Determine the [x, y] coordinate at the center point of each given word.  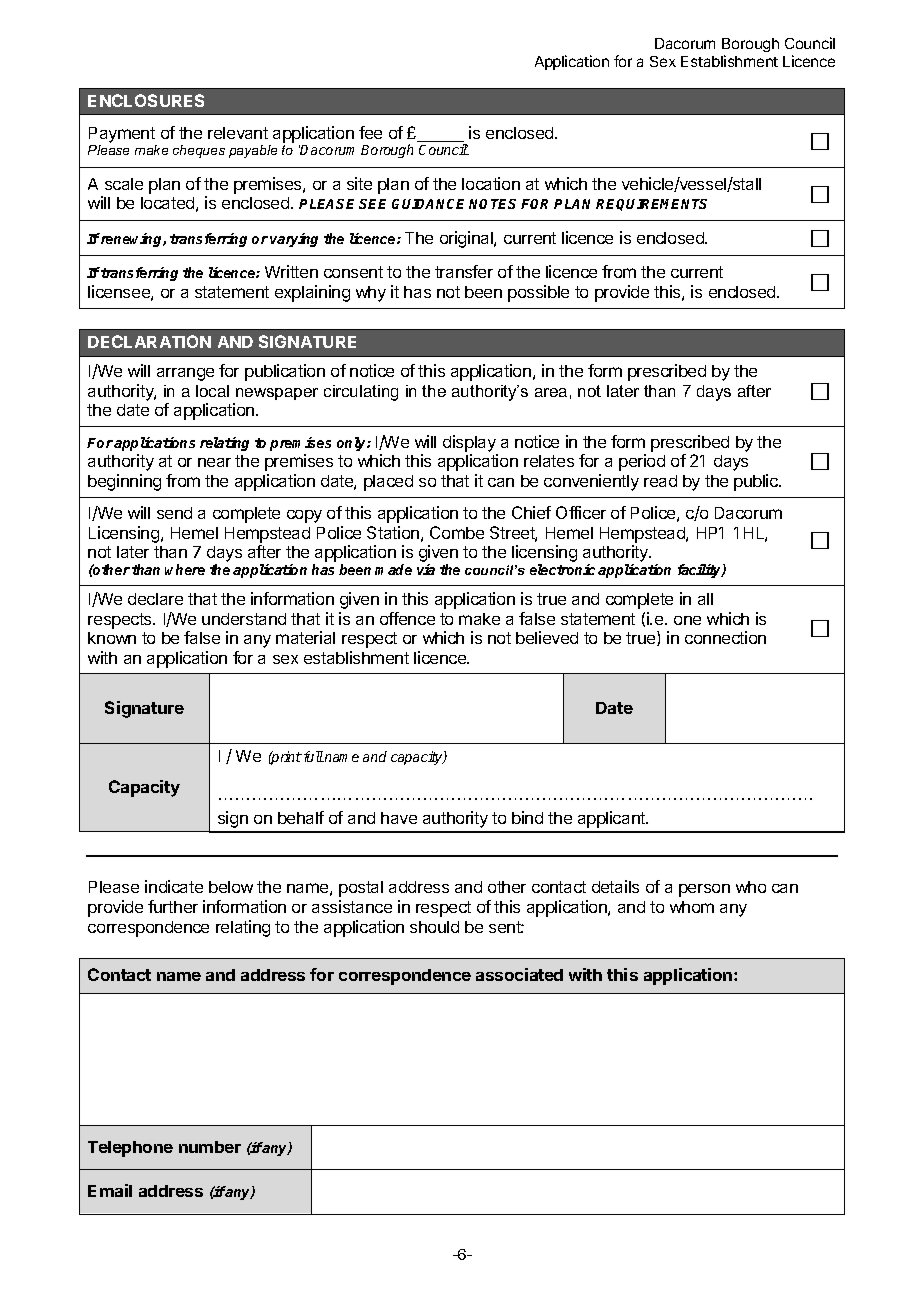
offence [407, 618]
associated [519, 974]
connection [725, 637]
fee [370, 132]
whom [692, 907]
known [112, 638]
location [491, 183]
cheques [199, 151]
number [210, 1147]
